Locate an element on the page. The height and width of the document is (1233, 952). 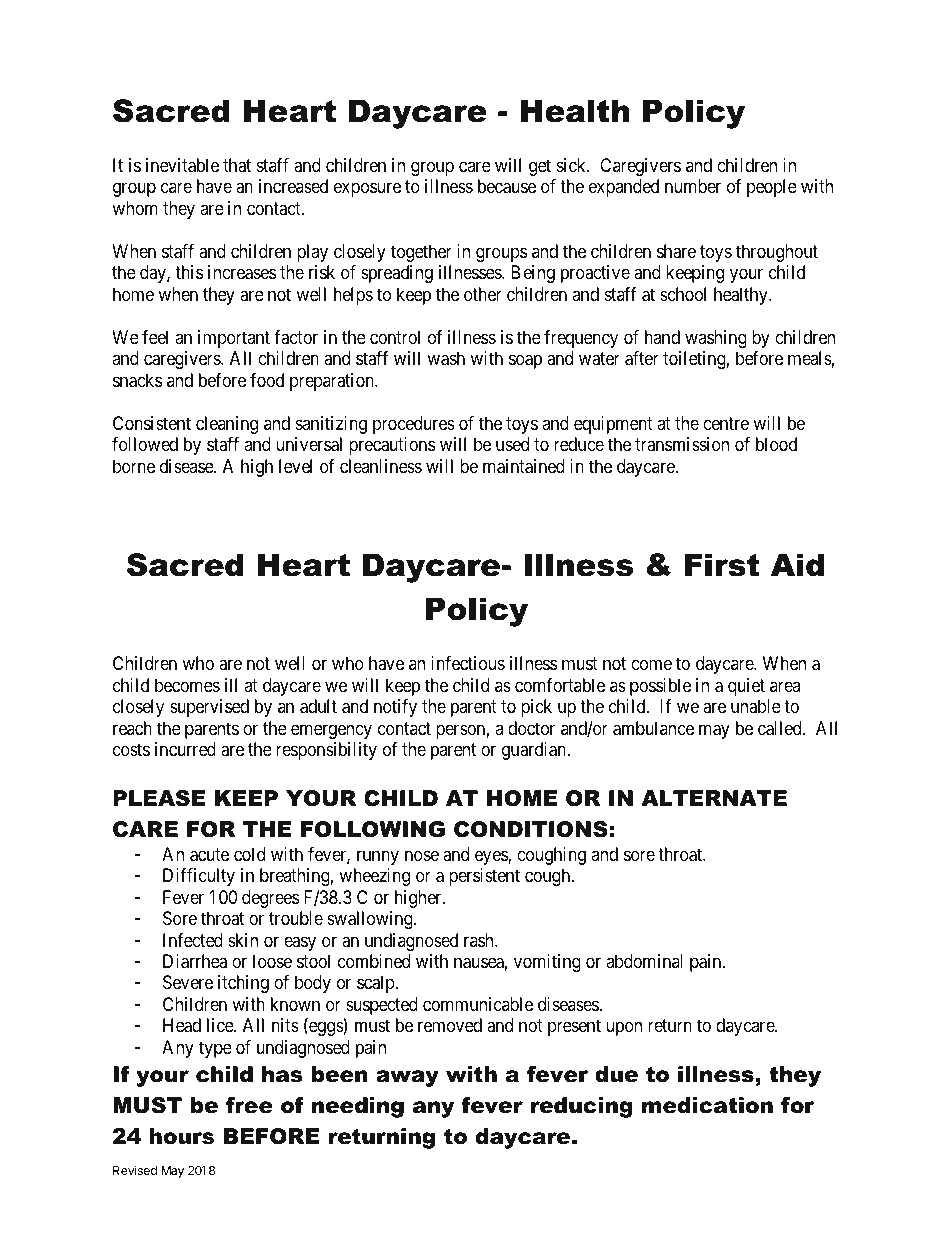
cleaning is located at coordinates (227, 425).
